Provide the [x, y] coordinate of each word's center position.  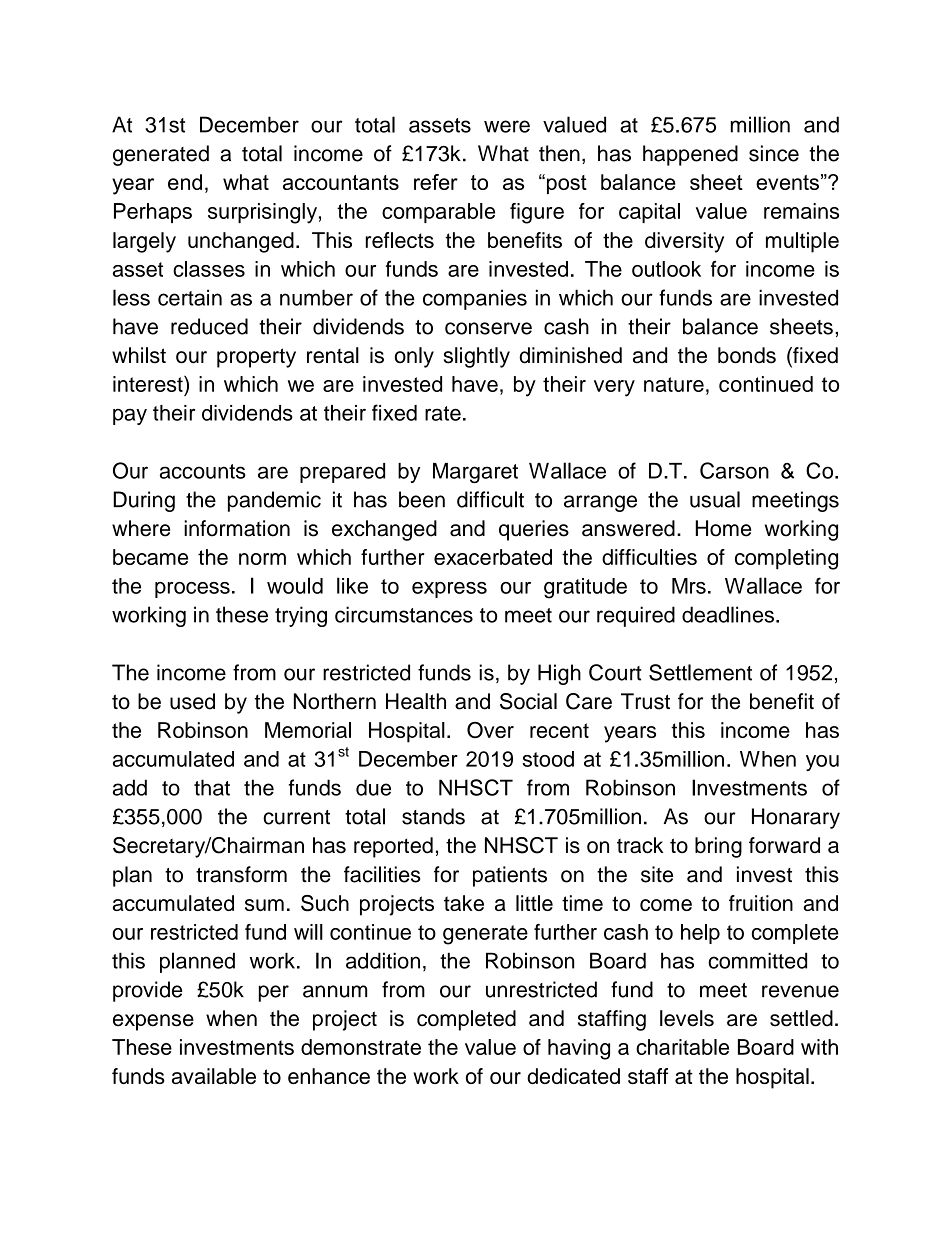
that [212, 787]
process [192, 590]
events [787, 182]
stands [433, 816]
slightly [477, 357]
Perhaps [153, 213]
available [214, 1076]
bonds [747, 355]
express [449, 590]
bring [718, 847]
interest [149, 384]
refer [436, 182]
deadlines [728, 614]
